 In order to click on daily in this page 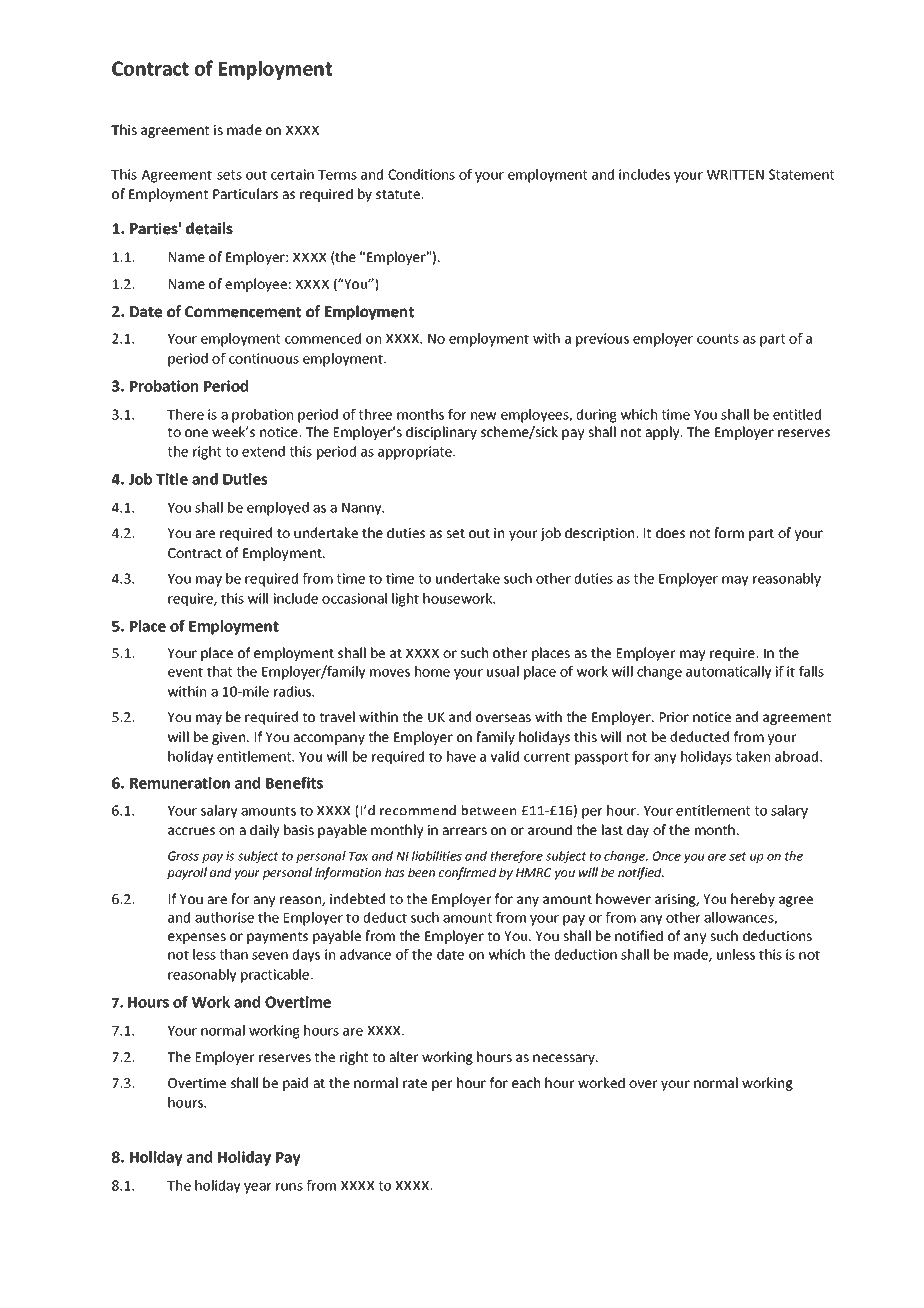, I will do `click(264, 831)`.
